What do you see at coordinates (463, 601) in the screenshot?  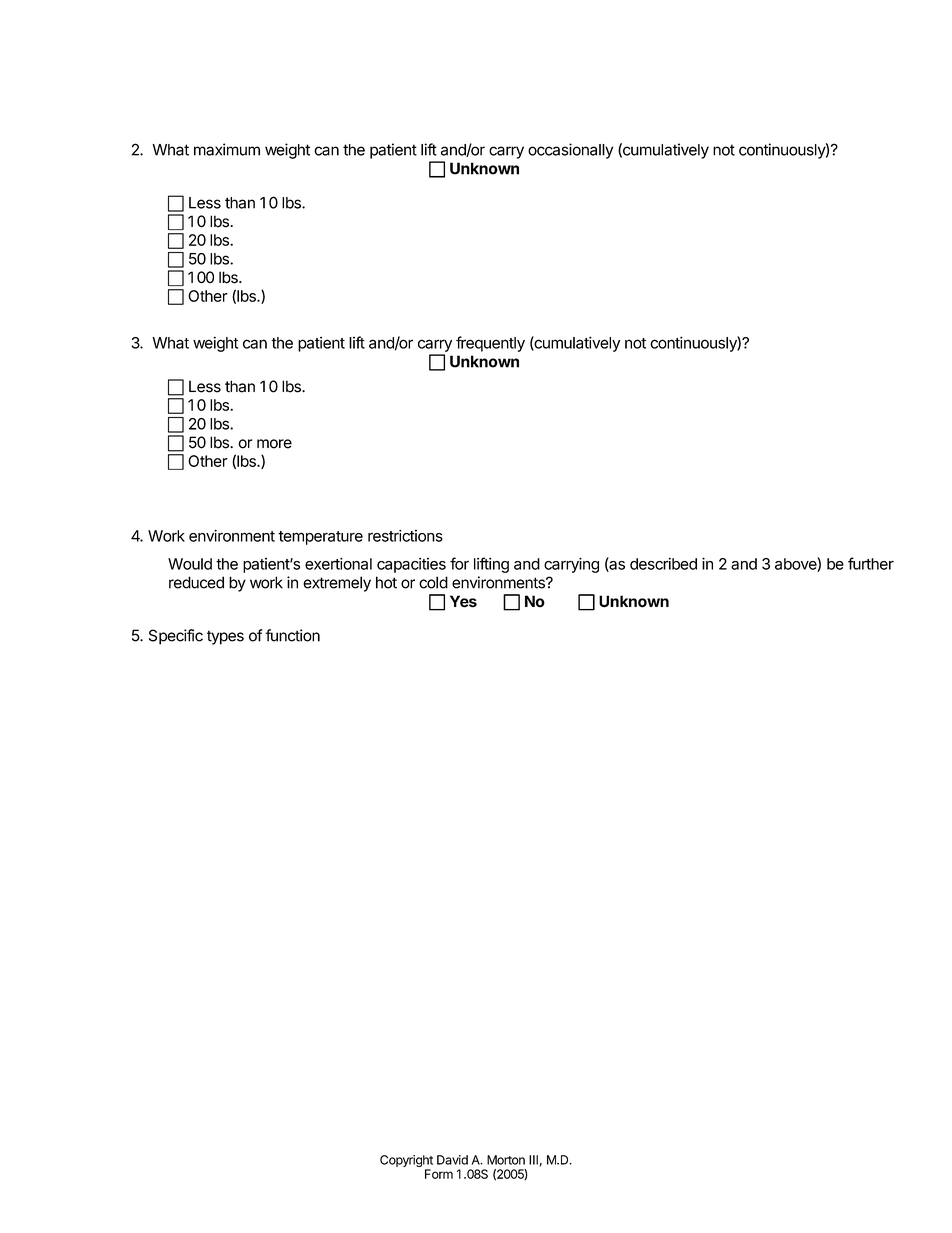 I see `Yes` at bounding box center [463, 601].
